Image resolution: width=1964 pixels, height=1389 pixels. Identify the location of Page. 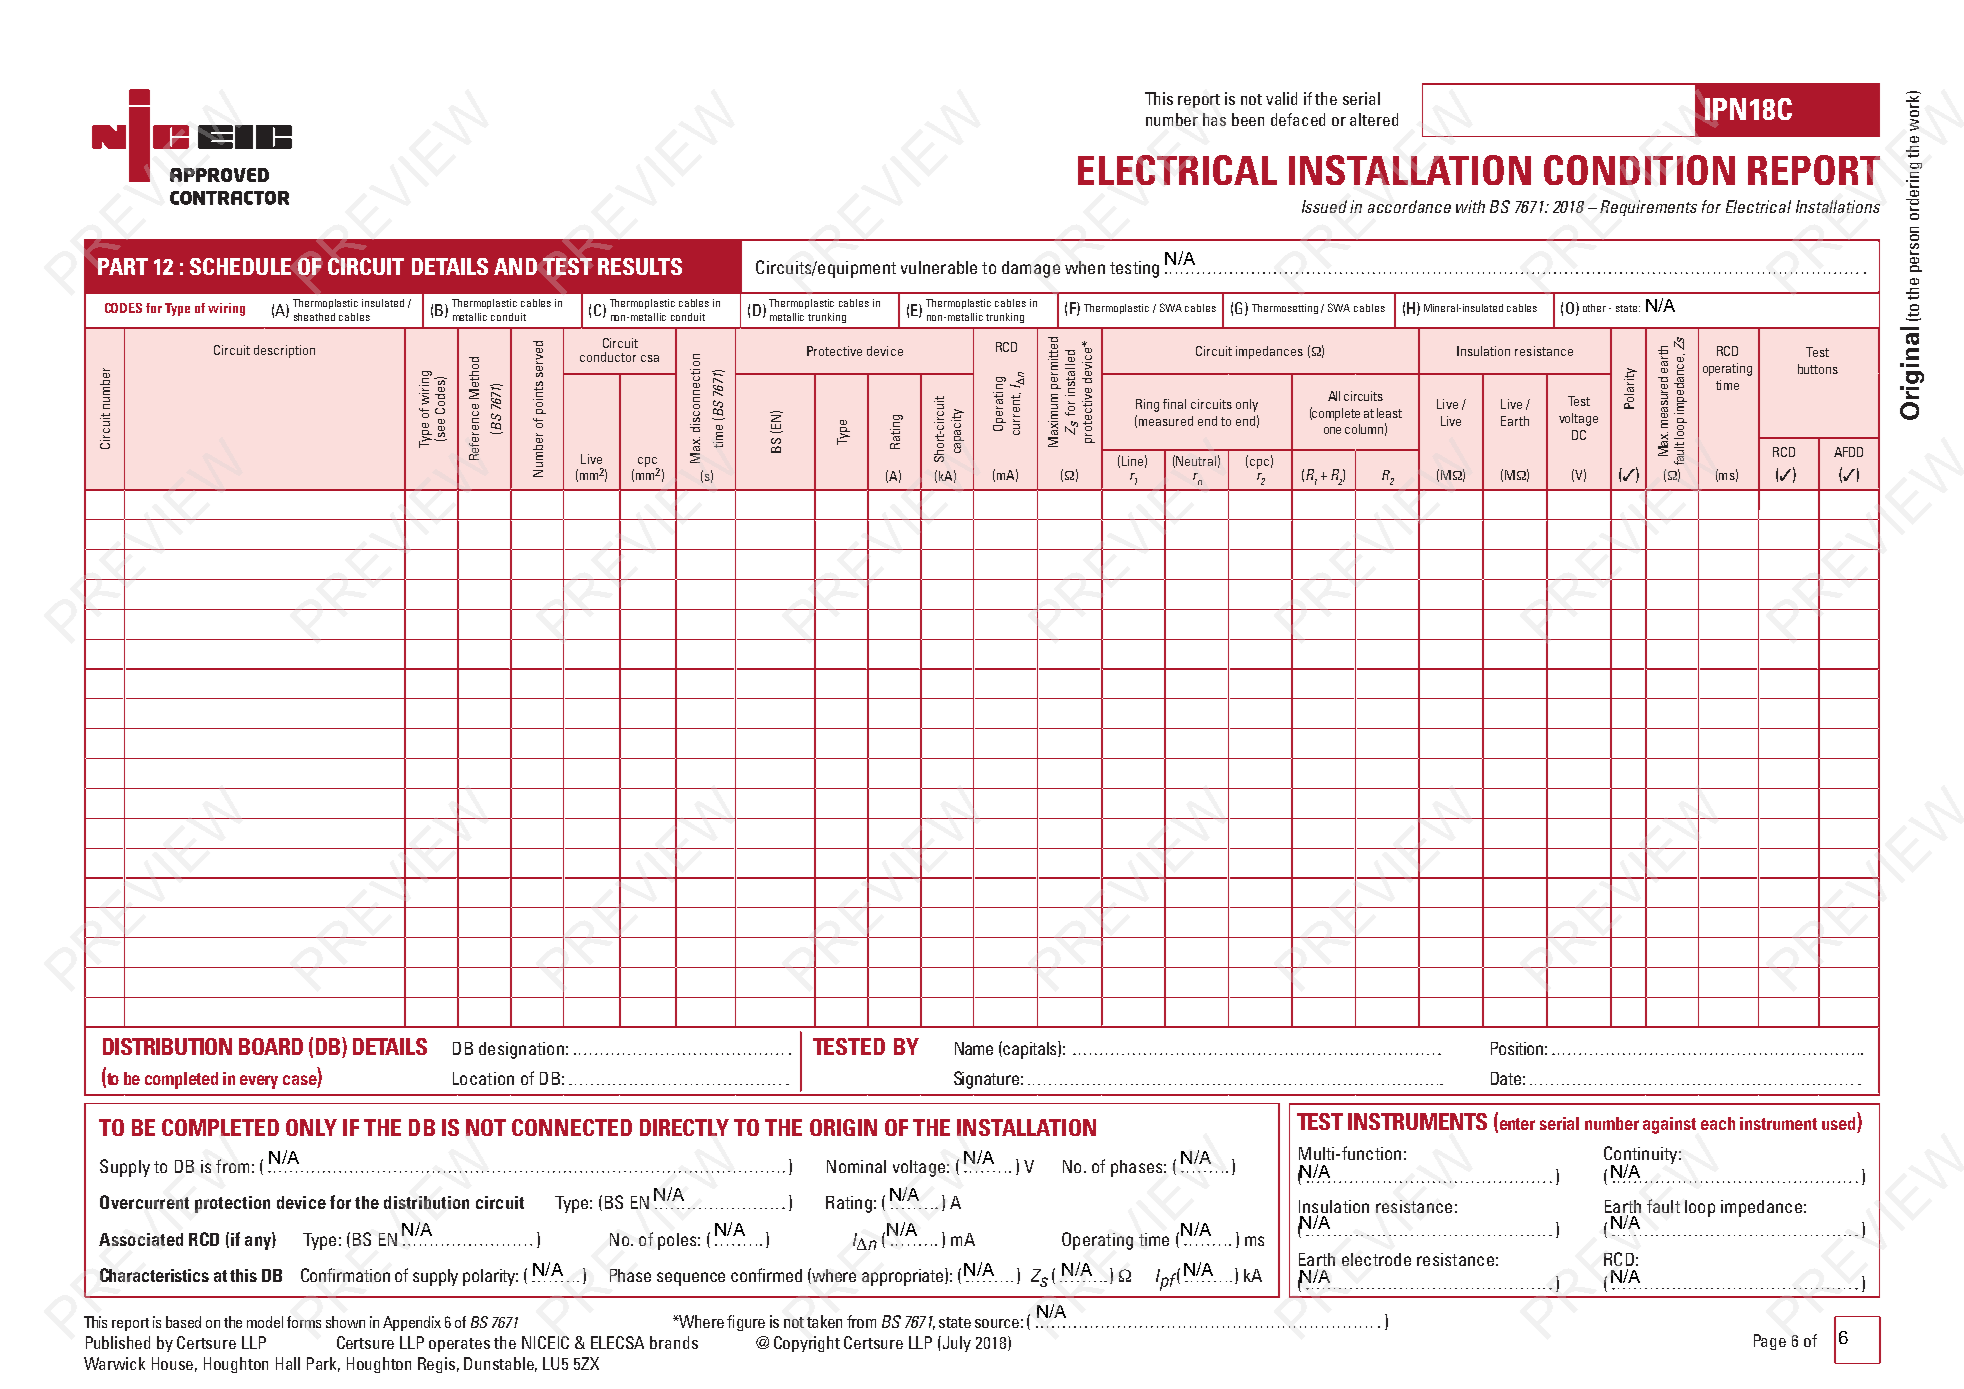
(1770, 1342).
